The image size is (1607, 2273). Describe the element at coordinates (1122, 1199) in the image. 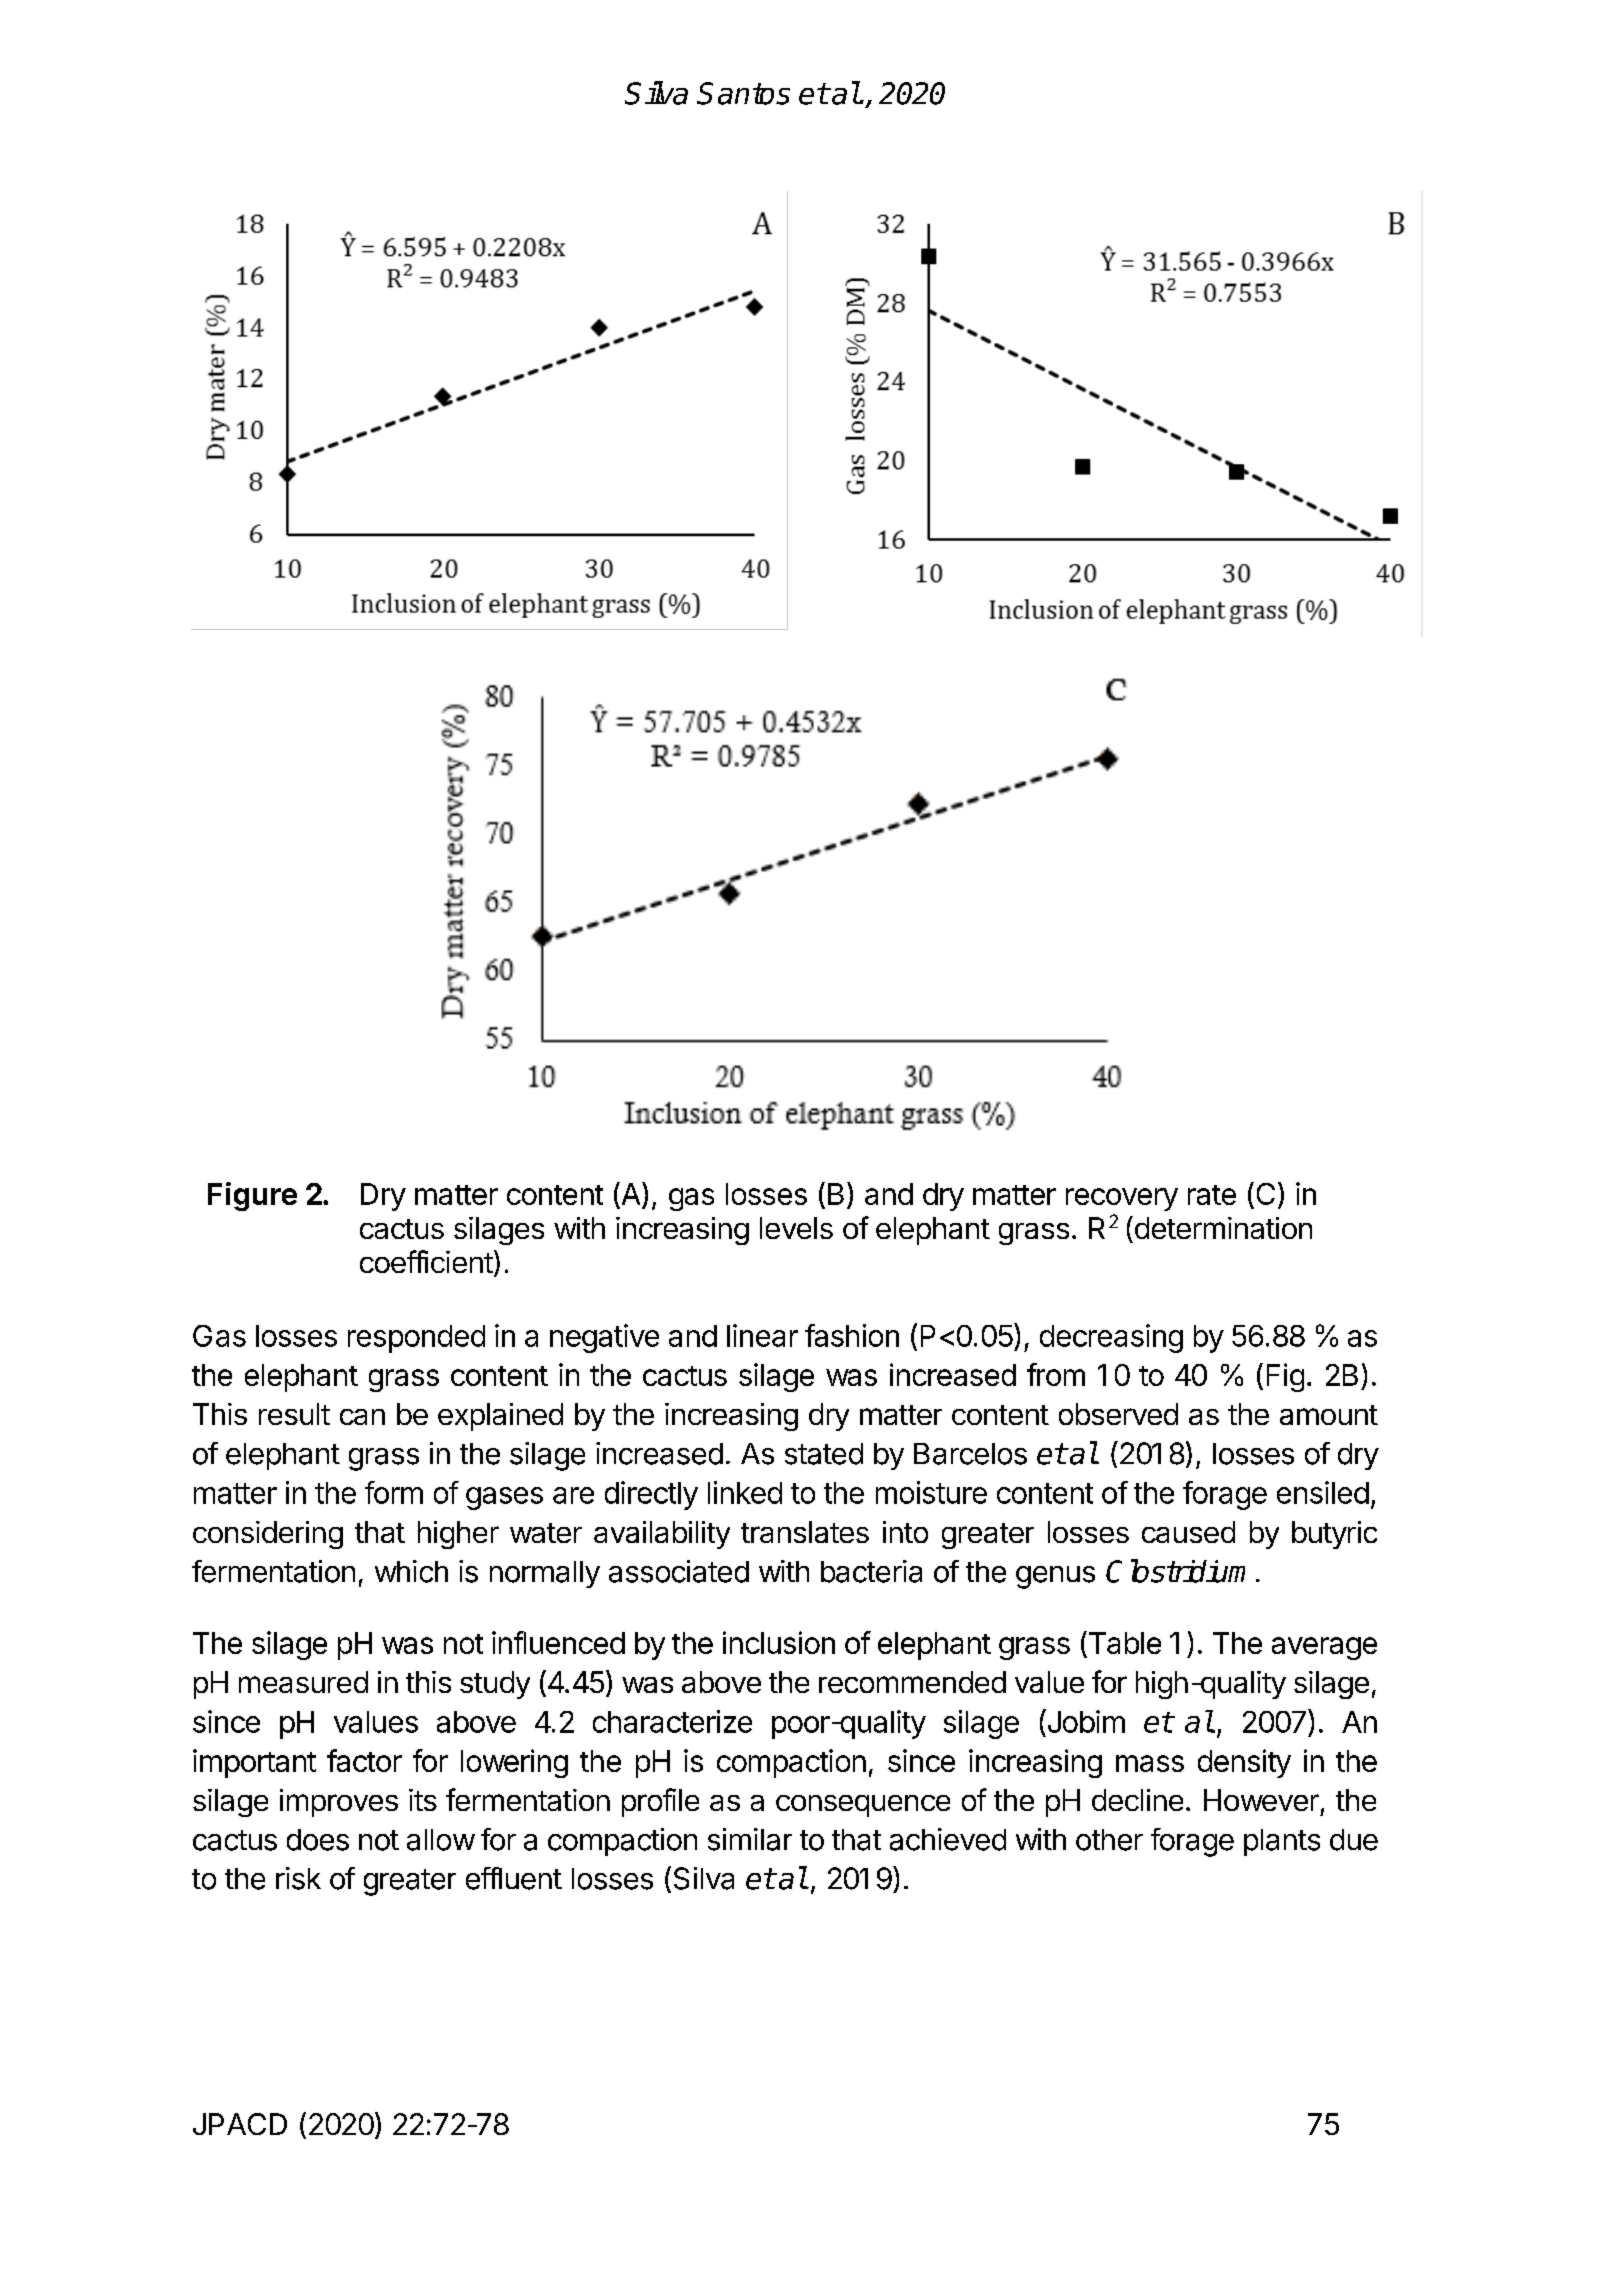

I see `recovery` at that location.
